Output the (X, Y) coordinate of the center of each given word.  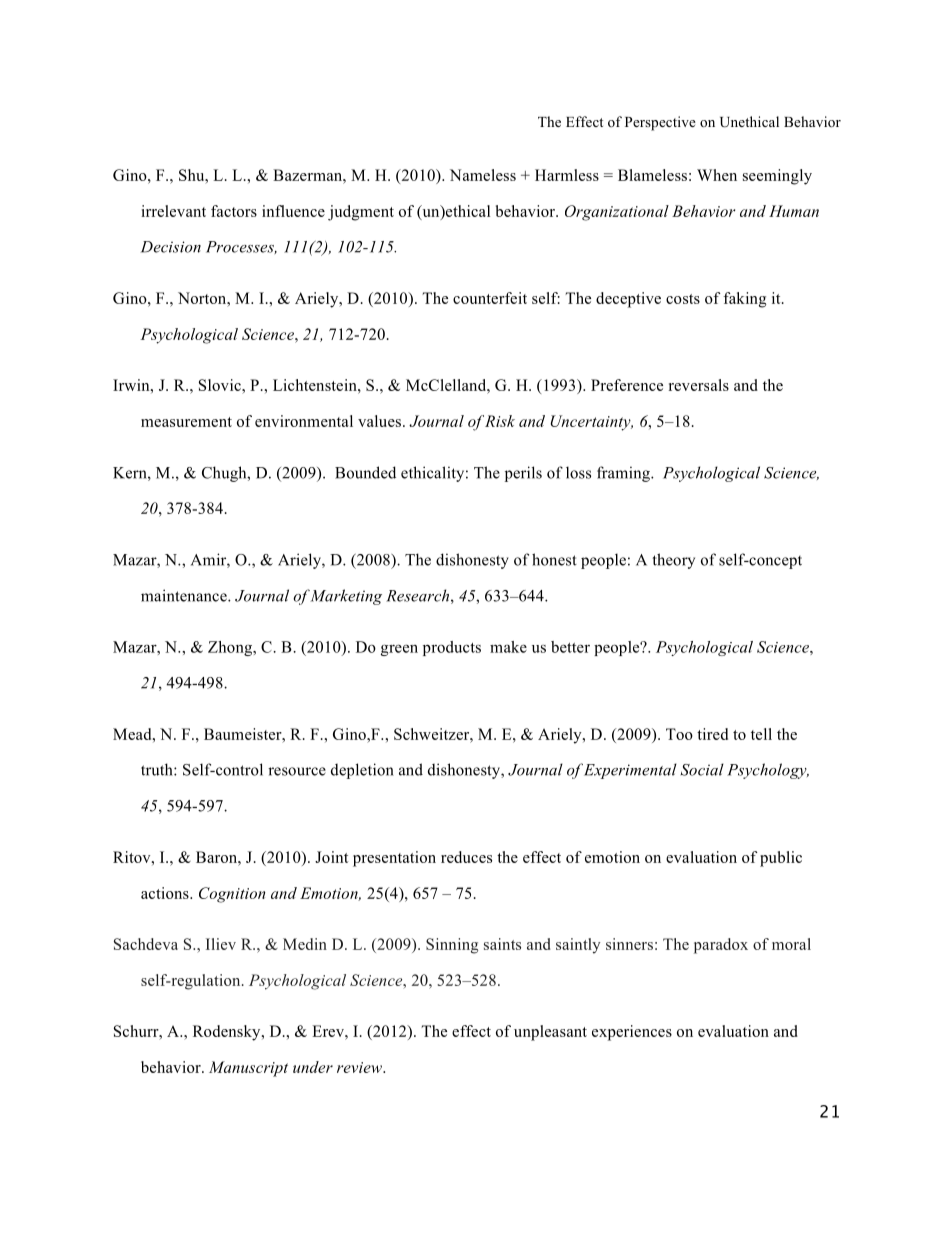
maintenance (185, 595)
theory (674, 561)
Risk (500, 421)
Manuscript (248, 1069)
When (717, 175)
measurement (186, 422)
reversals (699, 385)
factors (234, 211)
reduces (466, 857)
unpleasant (550, 1033)
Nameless (483, 175)
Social (702, 769)
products (452, 648)
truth (158, 769)
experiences (632, 1033)
